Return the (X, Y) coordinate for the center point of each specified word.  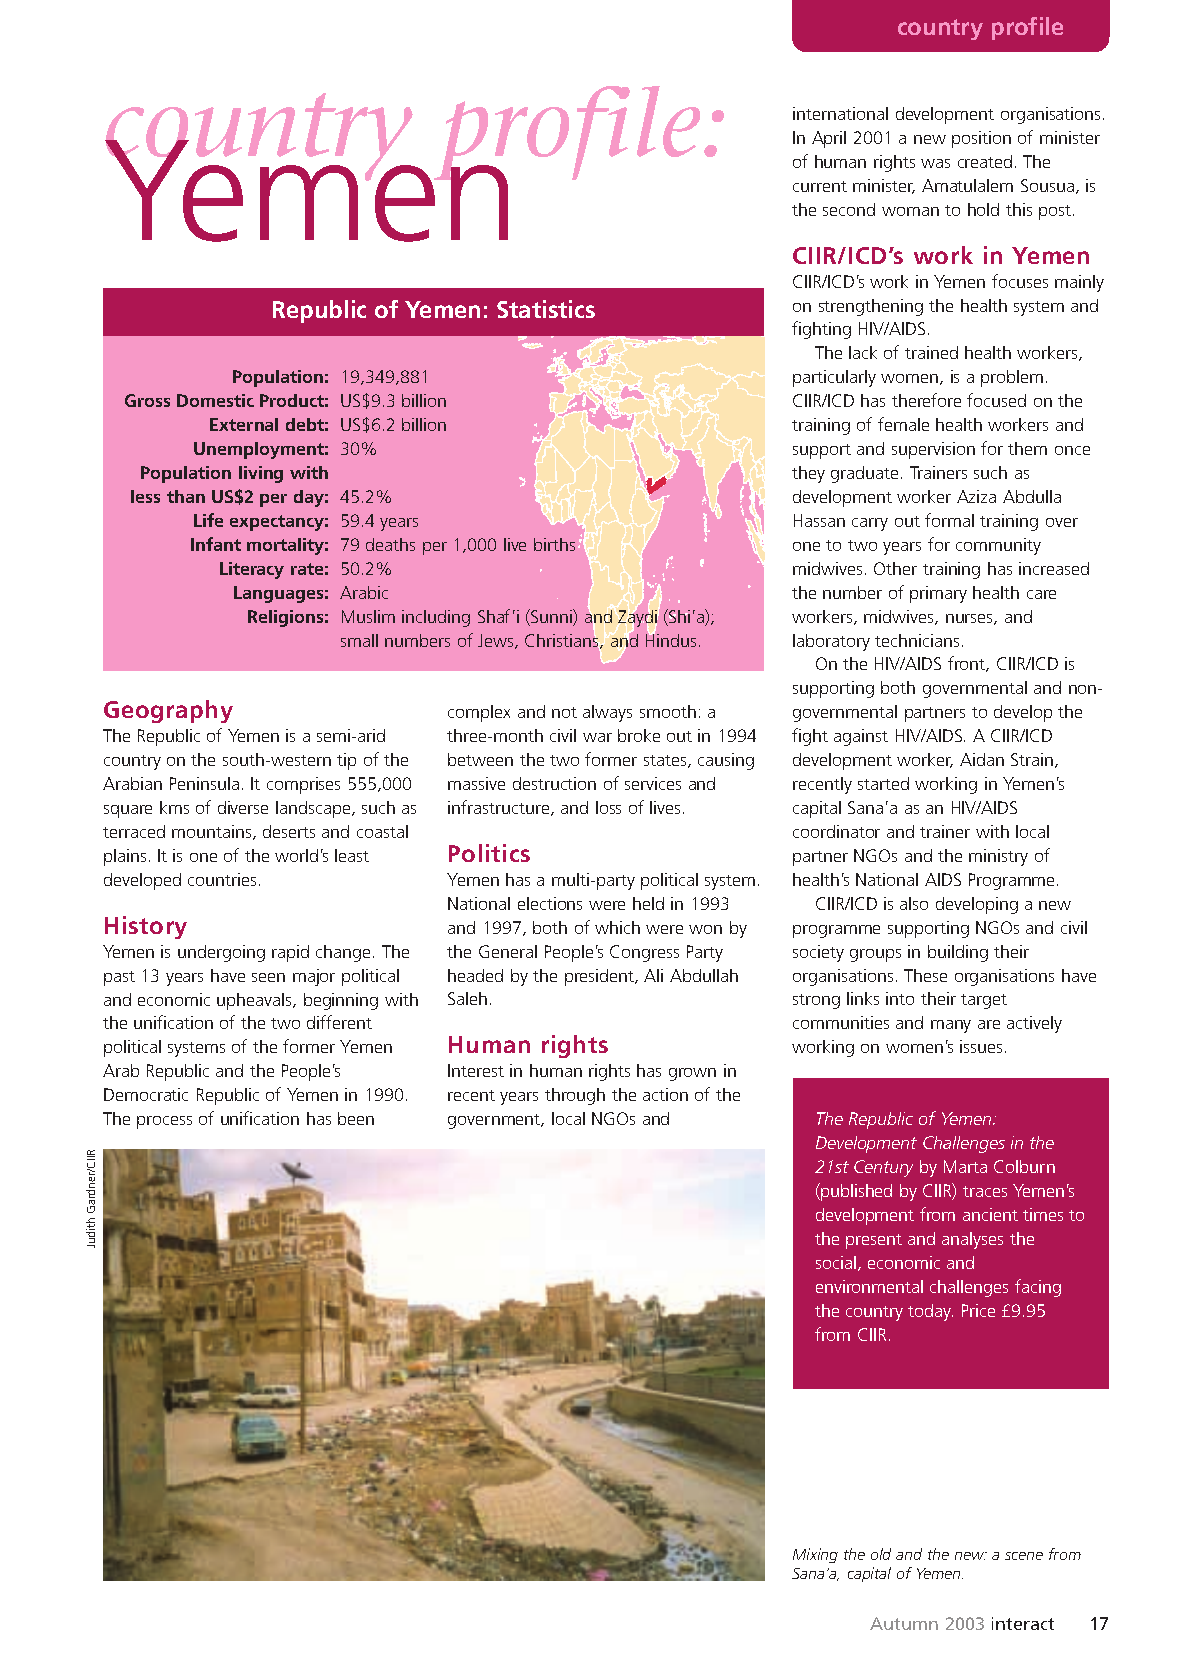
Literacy (252, 570)
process (164, 1122)
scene (1024, 1556)
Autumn (904, 1623)
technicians (917, 640)
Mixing (815, 1555)
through (575, 1096)
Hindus (671, 639)
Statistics (546, 309)
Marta (965, 1166)
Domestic (215, 400)
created (985, 161)
